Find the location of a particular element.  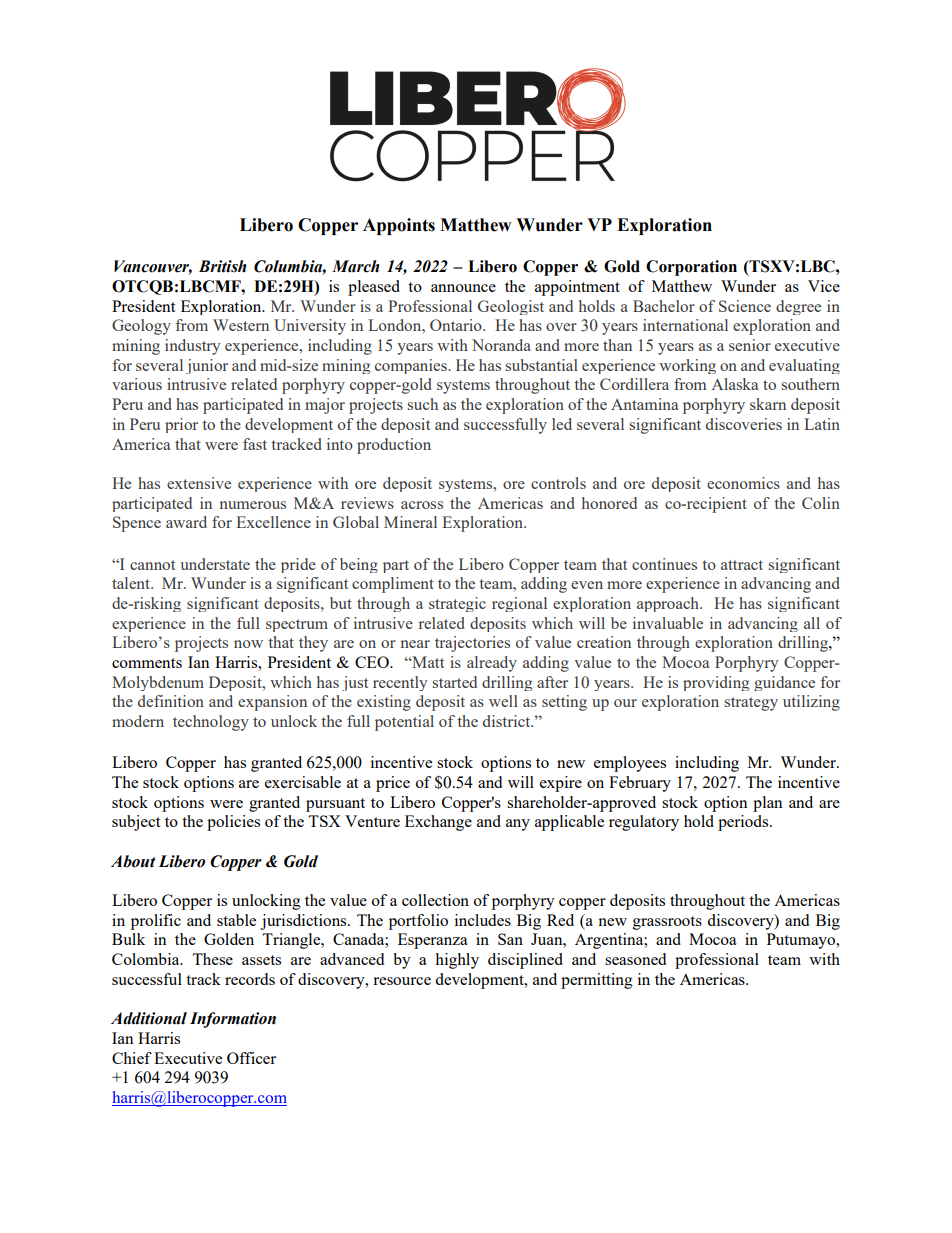

production is located at coordinates (394, 446).
